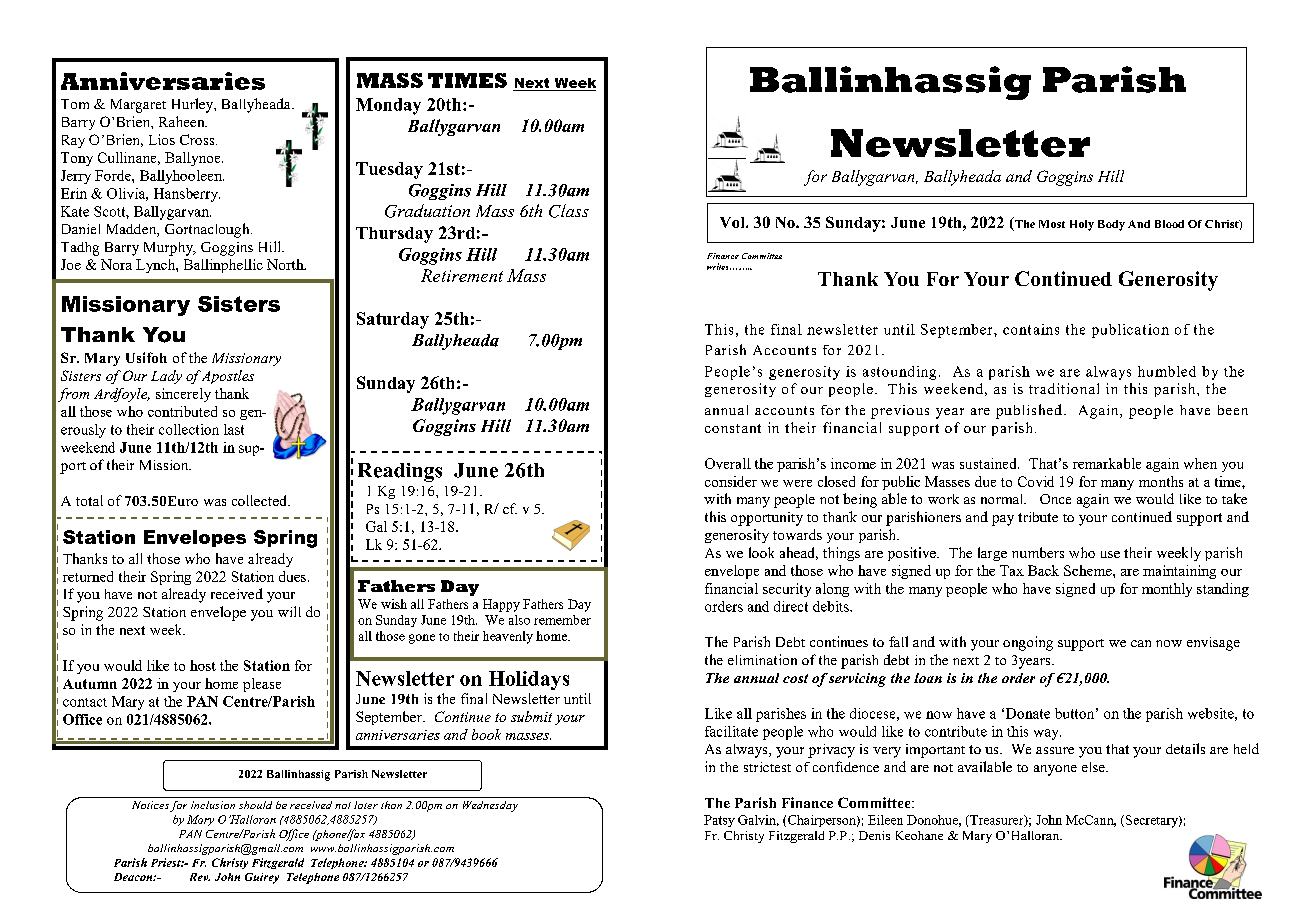  Describe the element at coordinates (1052, 224) in the page. I see `Most` at that location.
